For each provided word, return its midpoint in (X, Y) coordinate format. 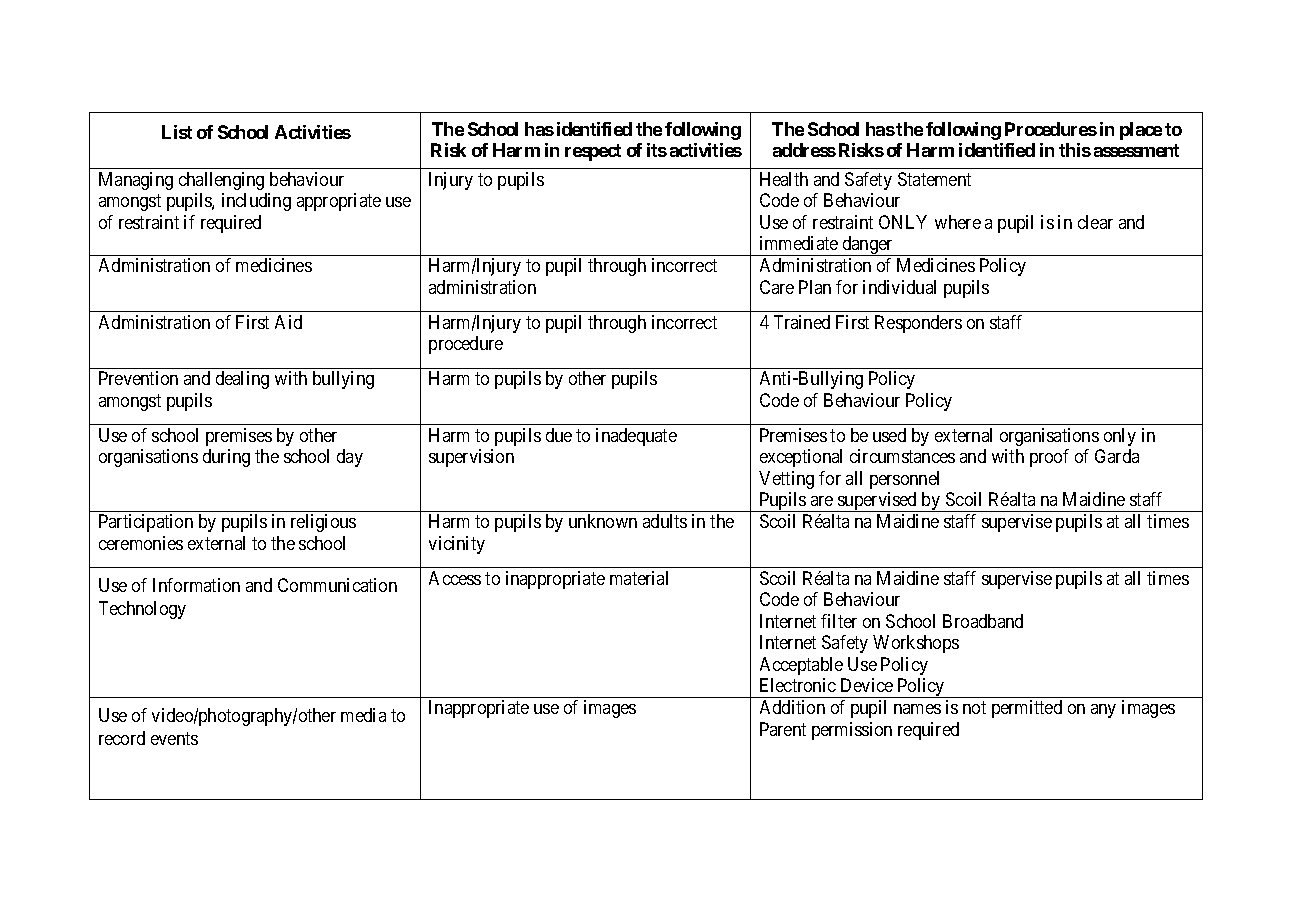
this (1075, 150)
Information (196, 585)
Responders (918, 324)
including (256, 202)
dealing (242, 380)
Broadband (983, 621)
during (226, 458)
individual (899, 287)
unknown (603, 521)
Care (777, 287)
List (177, 132)
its (657, 150)
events (174, 738)
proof (1049, 458)
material (639, 578)
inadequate (636, 437)
